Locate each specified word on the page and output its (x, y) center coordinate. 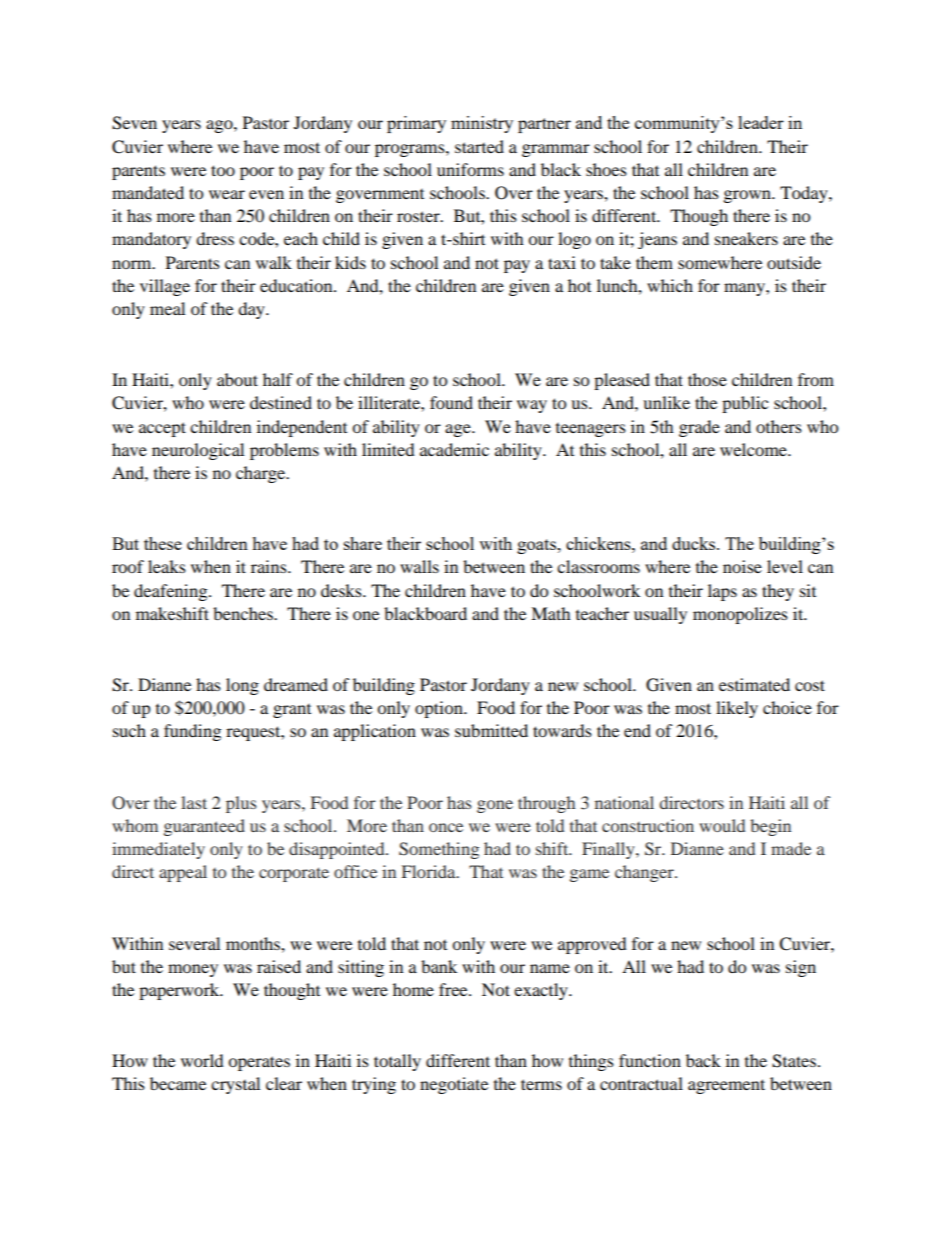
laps (722, 592)
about (237, 379)
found (451, 402)
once (446, 827)
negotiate (454, 1085)
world (202, 1060)
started (479, 146)
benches (244, 613)
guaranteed (204, 827)
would (722, 825)
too (223, 170)
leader (761, 122)
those (707, 379)
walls (419, 566)
